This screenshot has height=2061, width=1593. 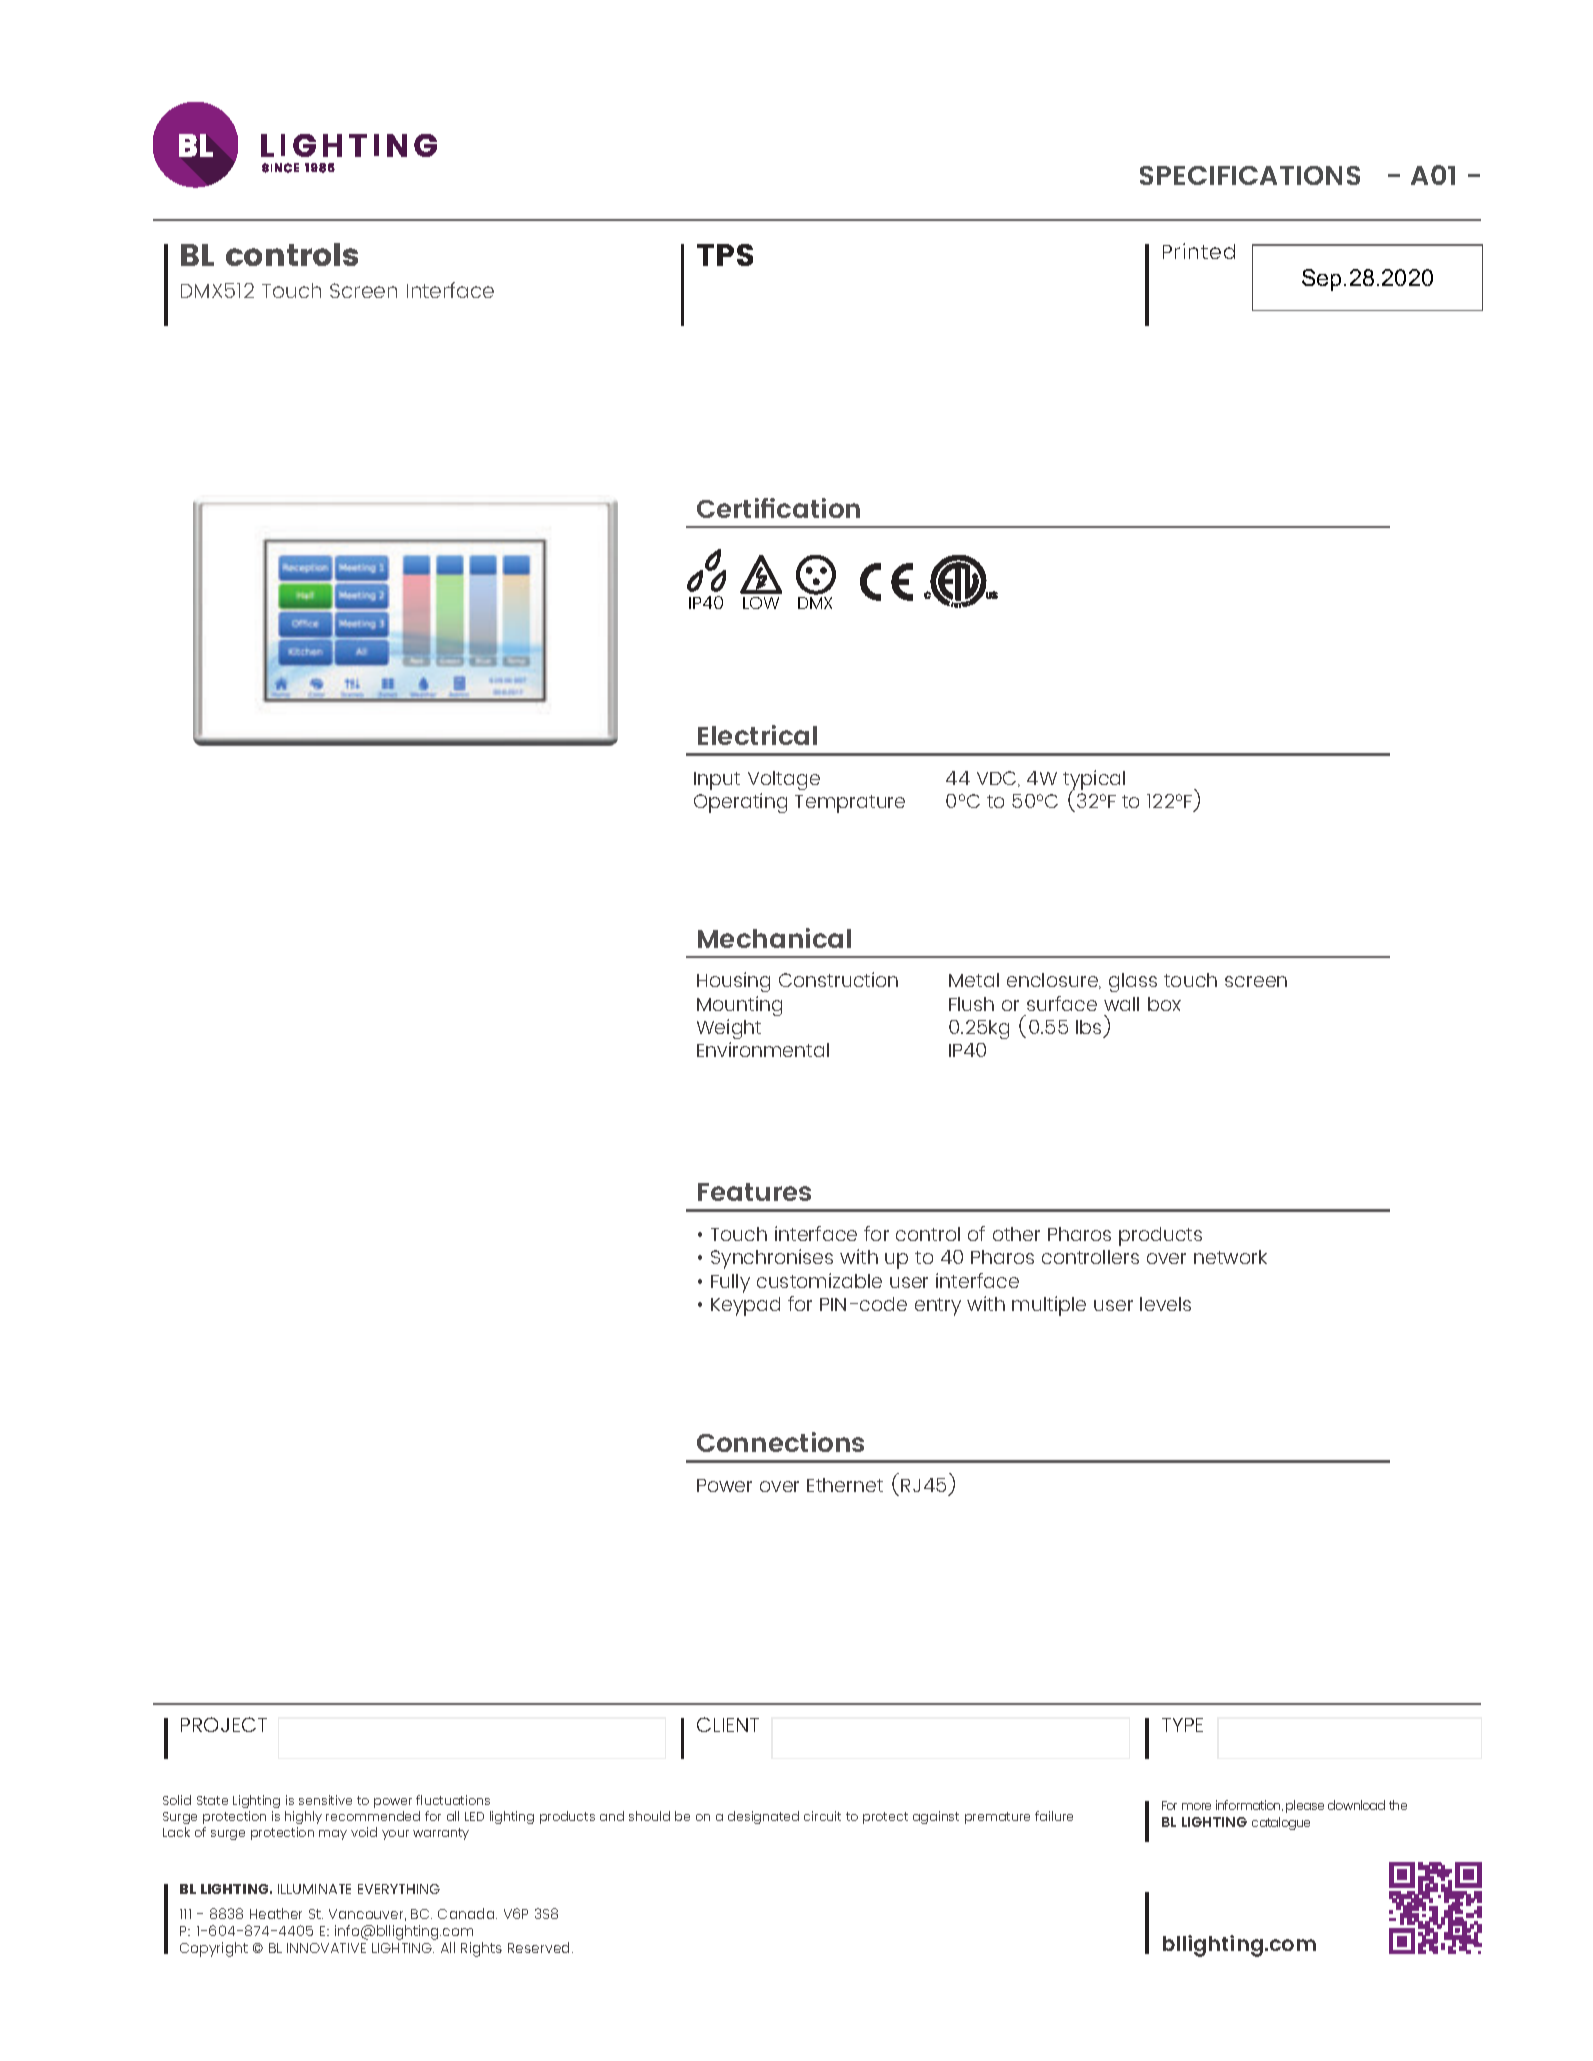 I want to click on box, so click(x=1164, y=1004).
